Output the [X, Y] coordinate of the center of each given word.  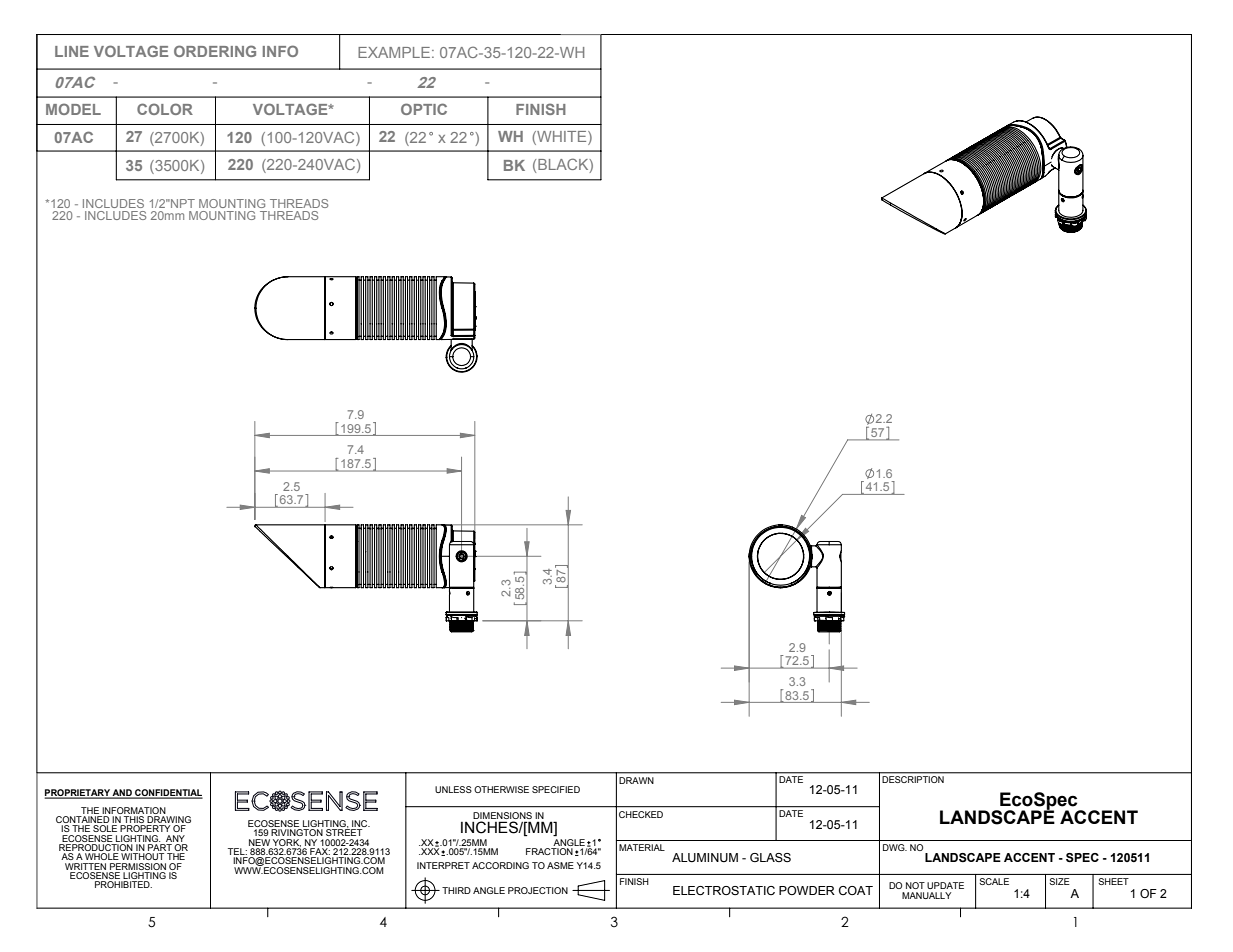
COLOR [165, 109]
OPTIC [424, 109]
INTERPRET [443, 865]
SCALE [994, 881]
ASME [560, 865]
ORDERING [215, 51]
